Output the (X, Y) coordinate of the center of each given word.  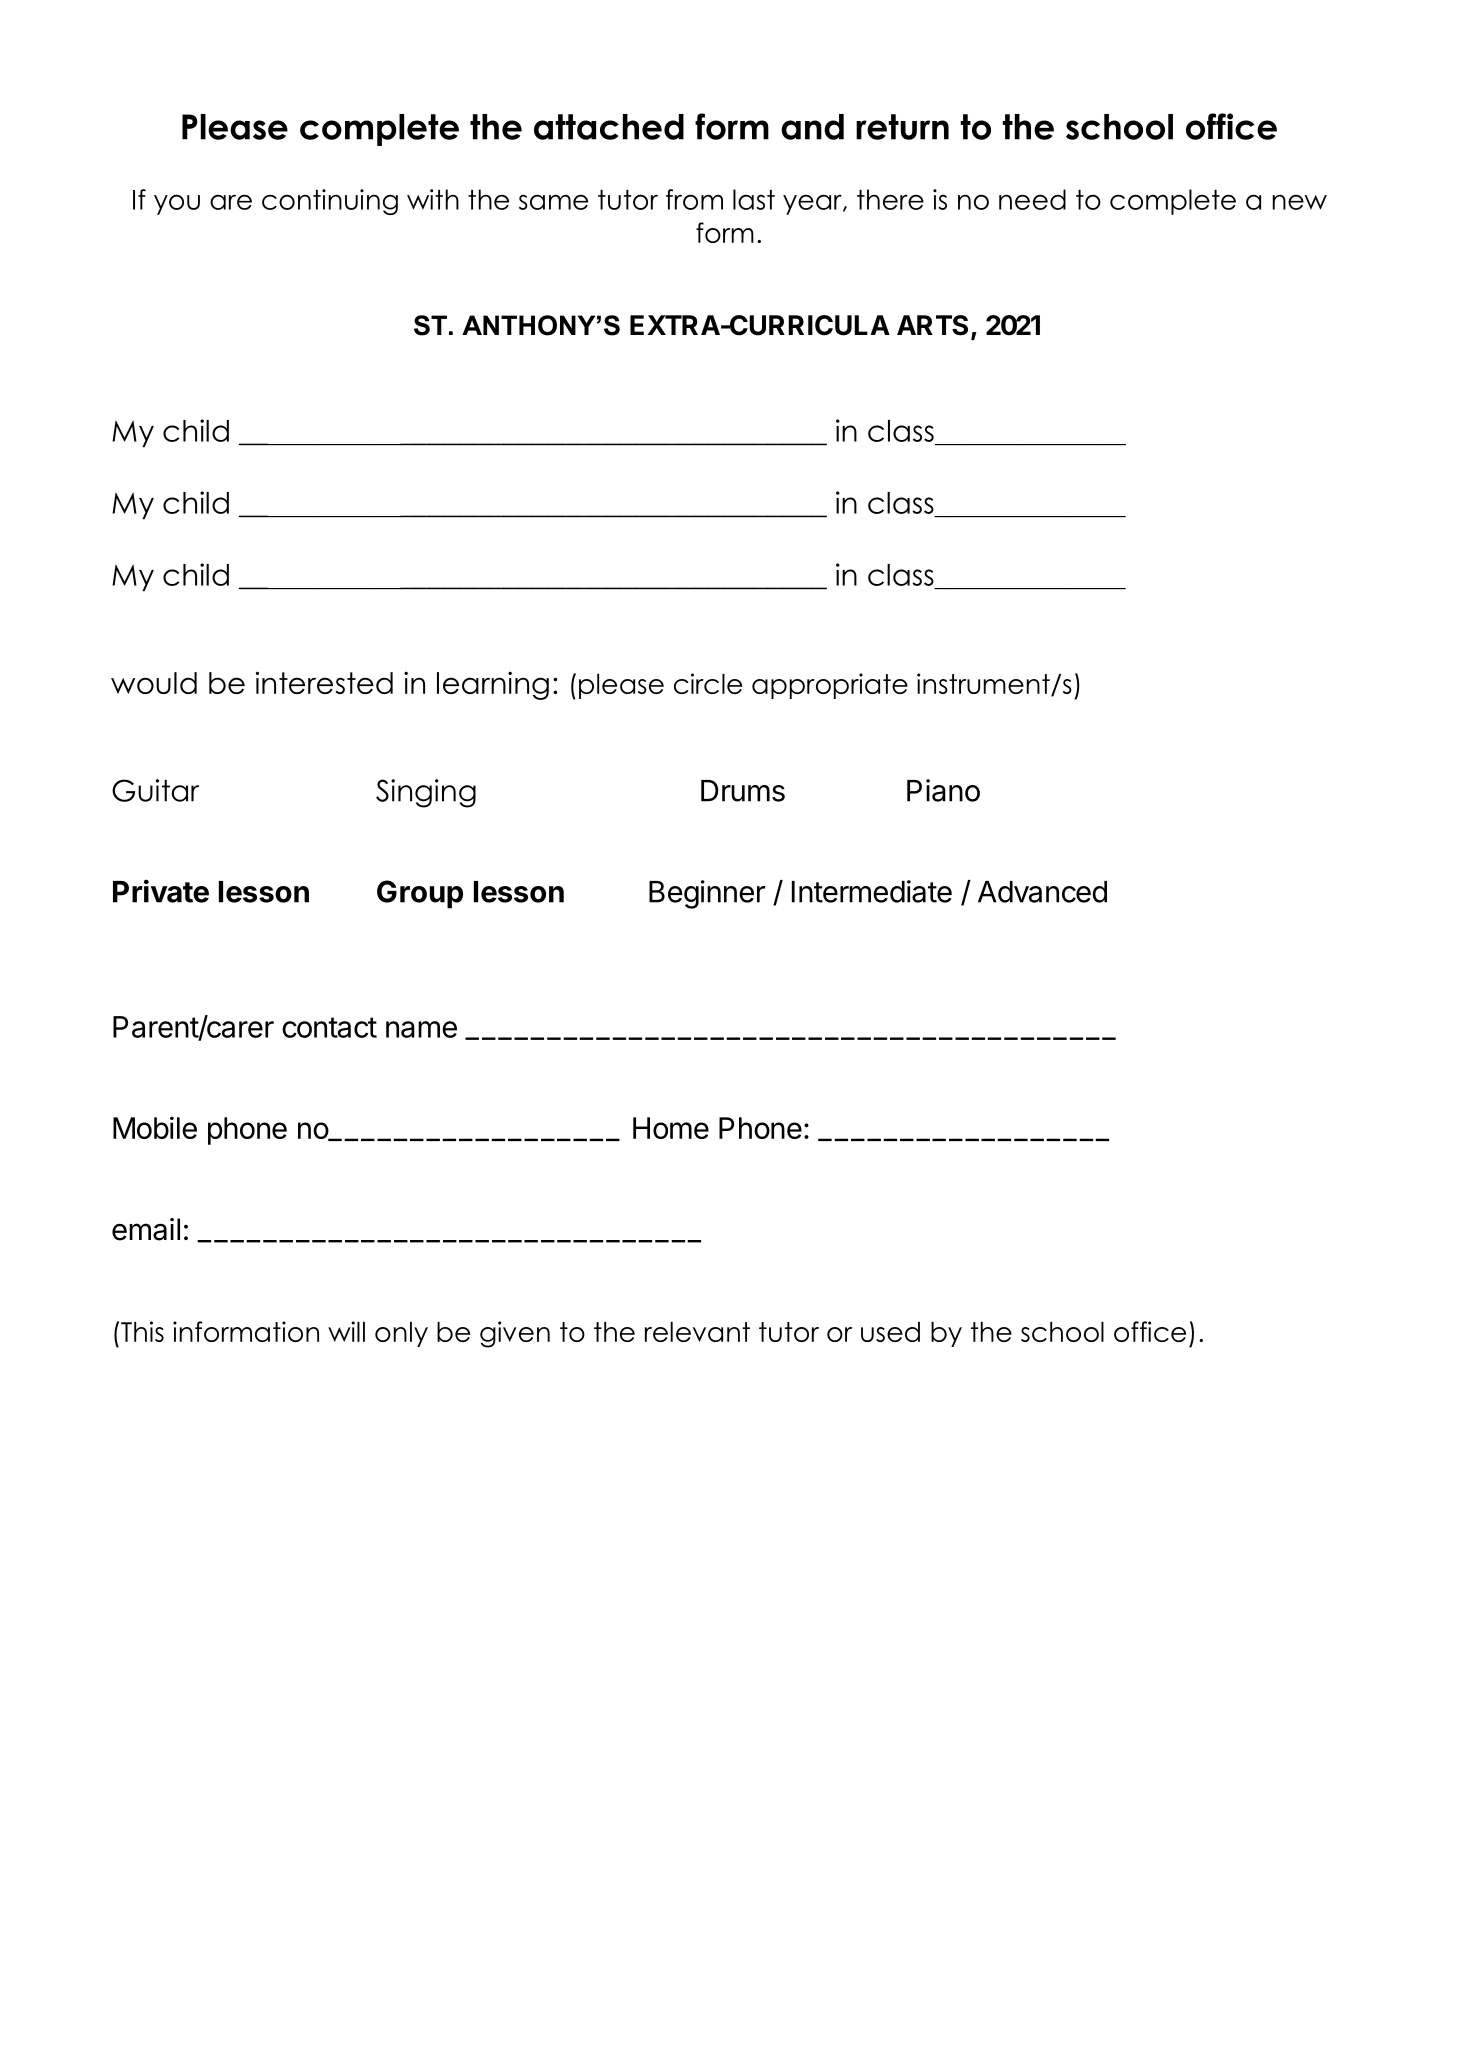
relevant (697, 1332)
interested (324, 682)
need (1032, 199)
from (694, 199)
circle (708, 683)
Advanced (1042, 892)
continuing (330, 202)
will (346, 1331)
